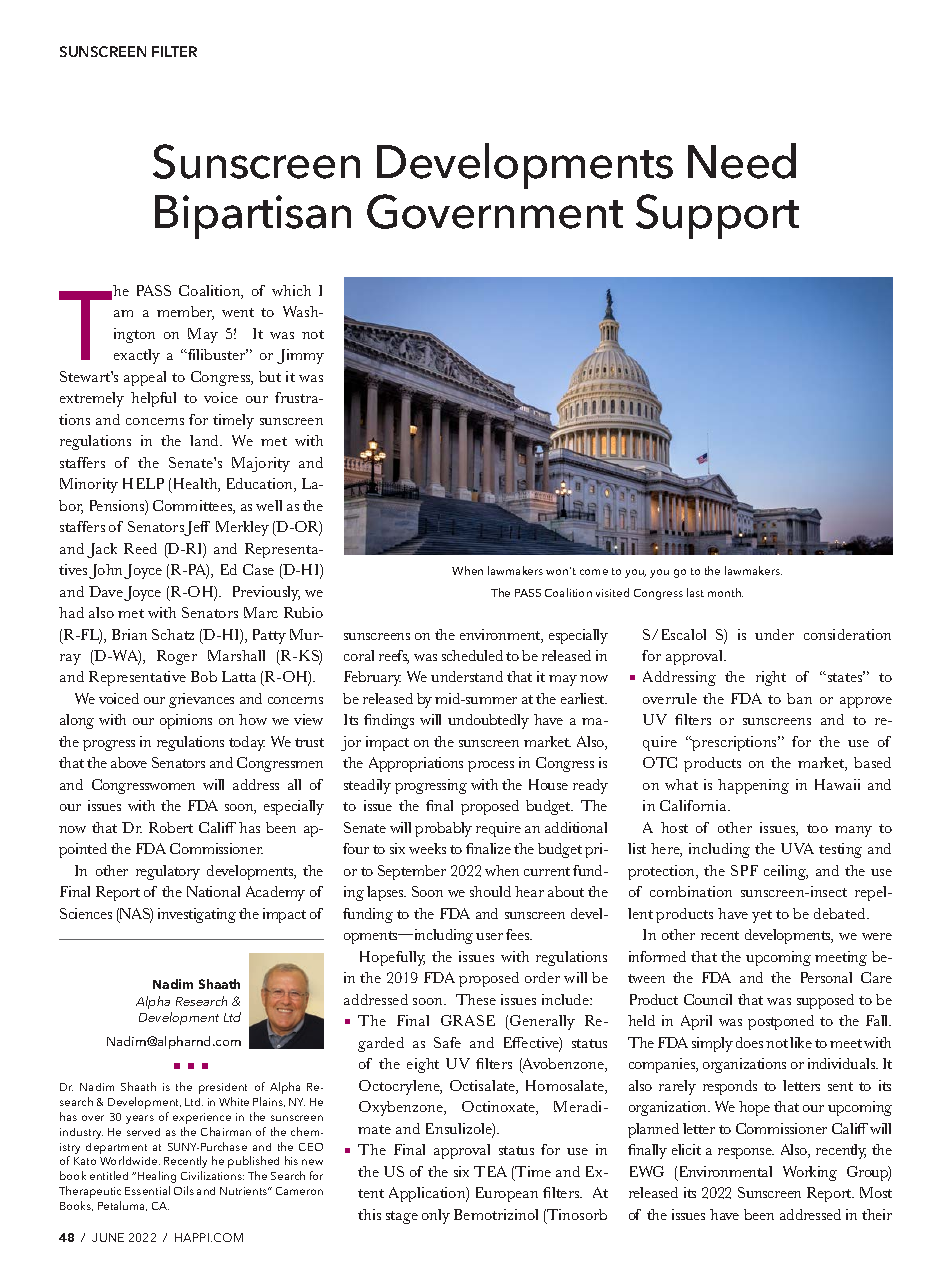  I want to click on Need, so click(742, 161).
